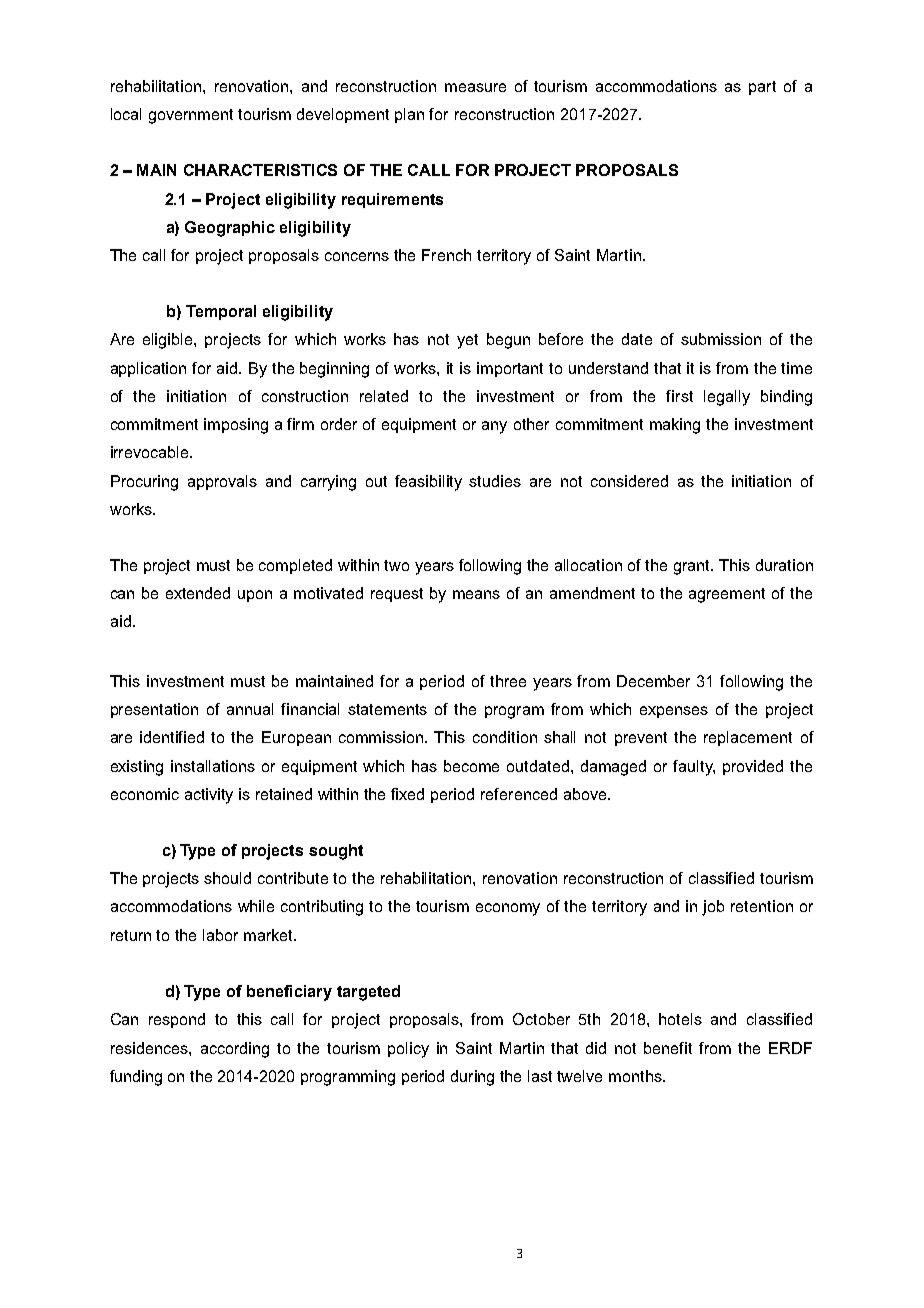  Describe the element at coordinates (668, 1048) in the image. I see `benefit` at that location.
